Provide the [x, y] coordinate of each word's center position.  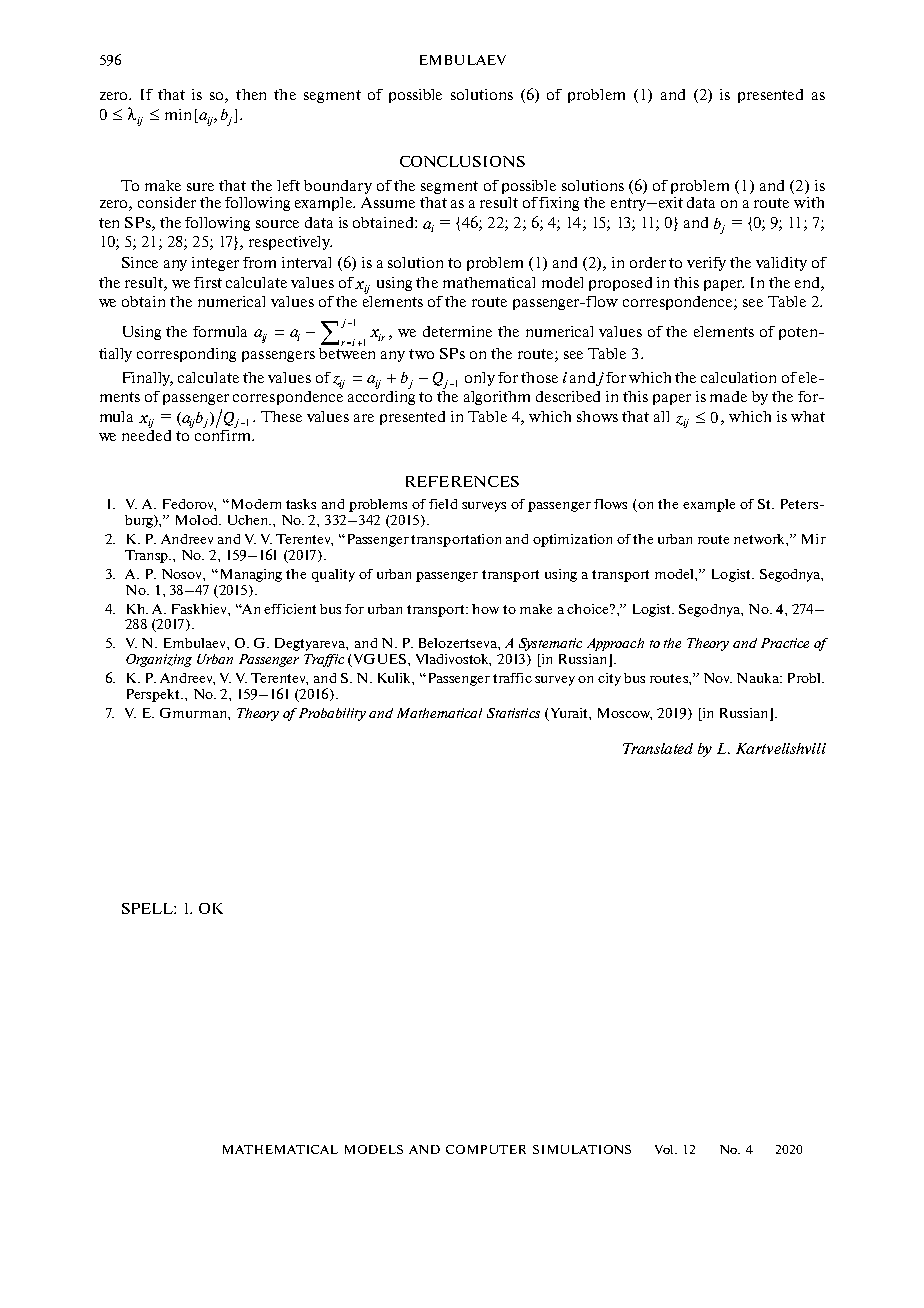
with [809, 202]
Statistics [513, 713]
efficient [290, 609]
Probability [331, 714]
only [480, 379]
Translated [658, 748]
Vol [666, 1149]
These [281, 416]
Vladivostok [453, 660]
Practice [785, 643]
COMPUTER [486, 1149]
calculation [738, 377]
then [251, 94]
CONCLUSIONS [462, 161]
